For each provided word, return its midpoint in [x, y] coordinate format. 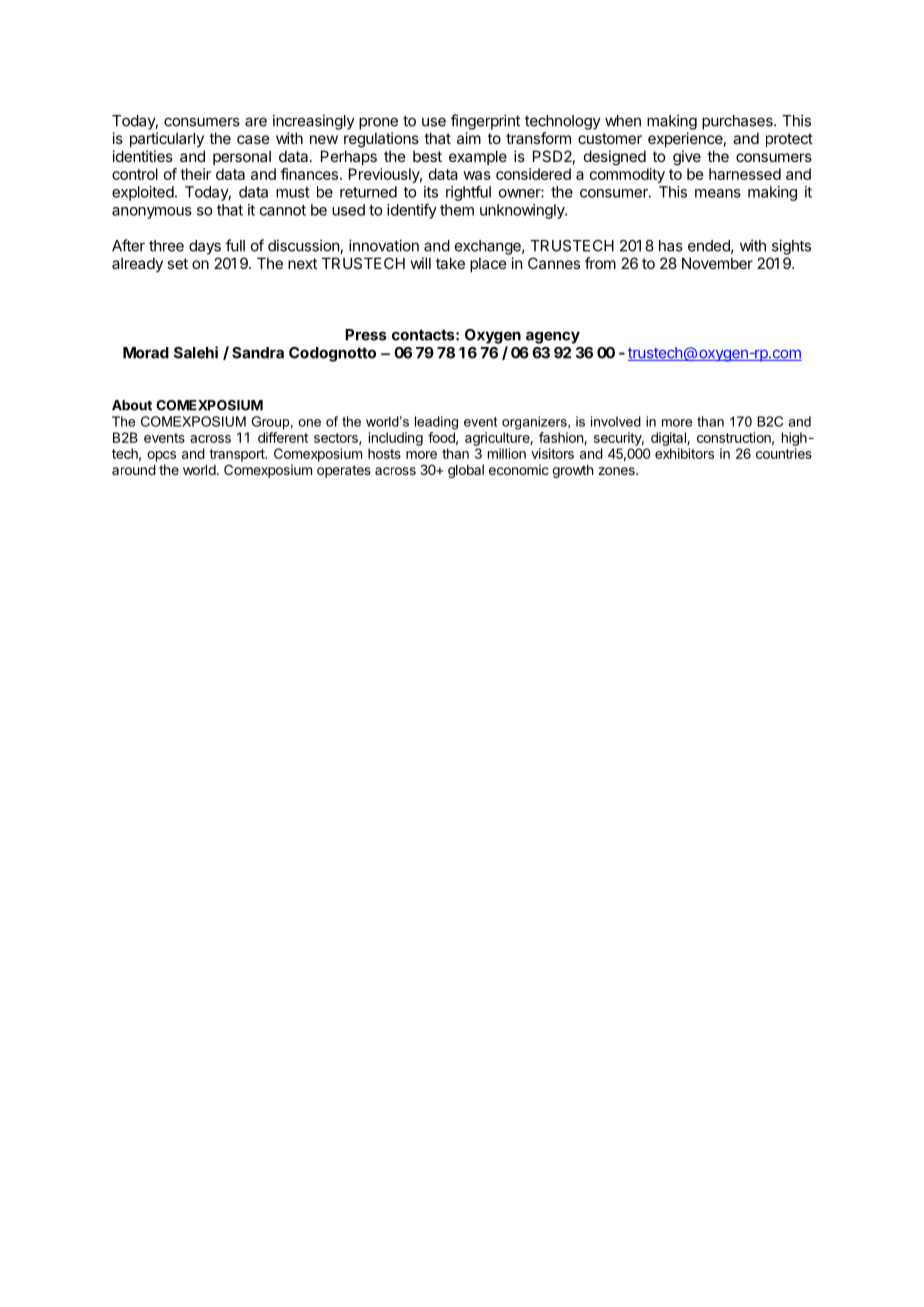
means [718, 193]
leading [436, 423]
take [450, 263]
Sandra [258, 353]
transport [238, 455]
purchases [738, 122]
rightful [468, 193]
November [717, 263]
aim [469, 138]
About [132, 405]
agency [553, 337]
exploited [143, 193]
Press [366, 335]
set [177, 263]
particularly [167, 139]
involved [616, 421]
